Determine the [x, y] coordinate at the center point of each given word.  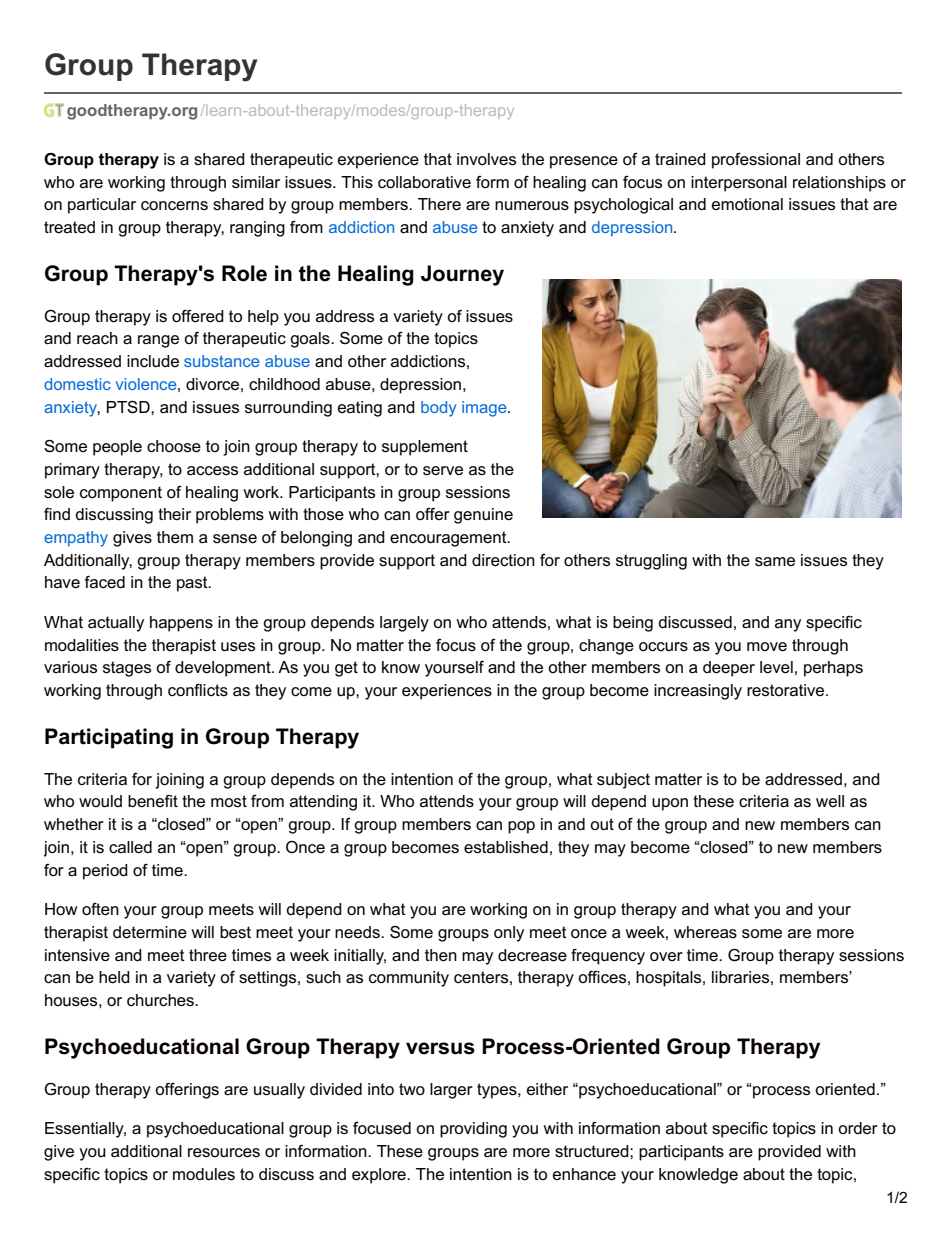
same [775, 562]
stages [127, 669]
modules [204, 1174]
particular [102, 206]
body [439, 409]
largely [404, 624]
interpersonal [739, 184]
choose [174, 446]
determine [150, 932]
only [509, 934]
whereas [705, 932]
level [776, 667]
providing [473, 1130]
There [439, 204]
